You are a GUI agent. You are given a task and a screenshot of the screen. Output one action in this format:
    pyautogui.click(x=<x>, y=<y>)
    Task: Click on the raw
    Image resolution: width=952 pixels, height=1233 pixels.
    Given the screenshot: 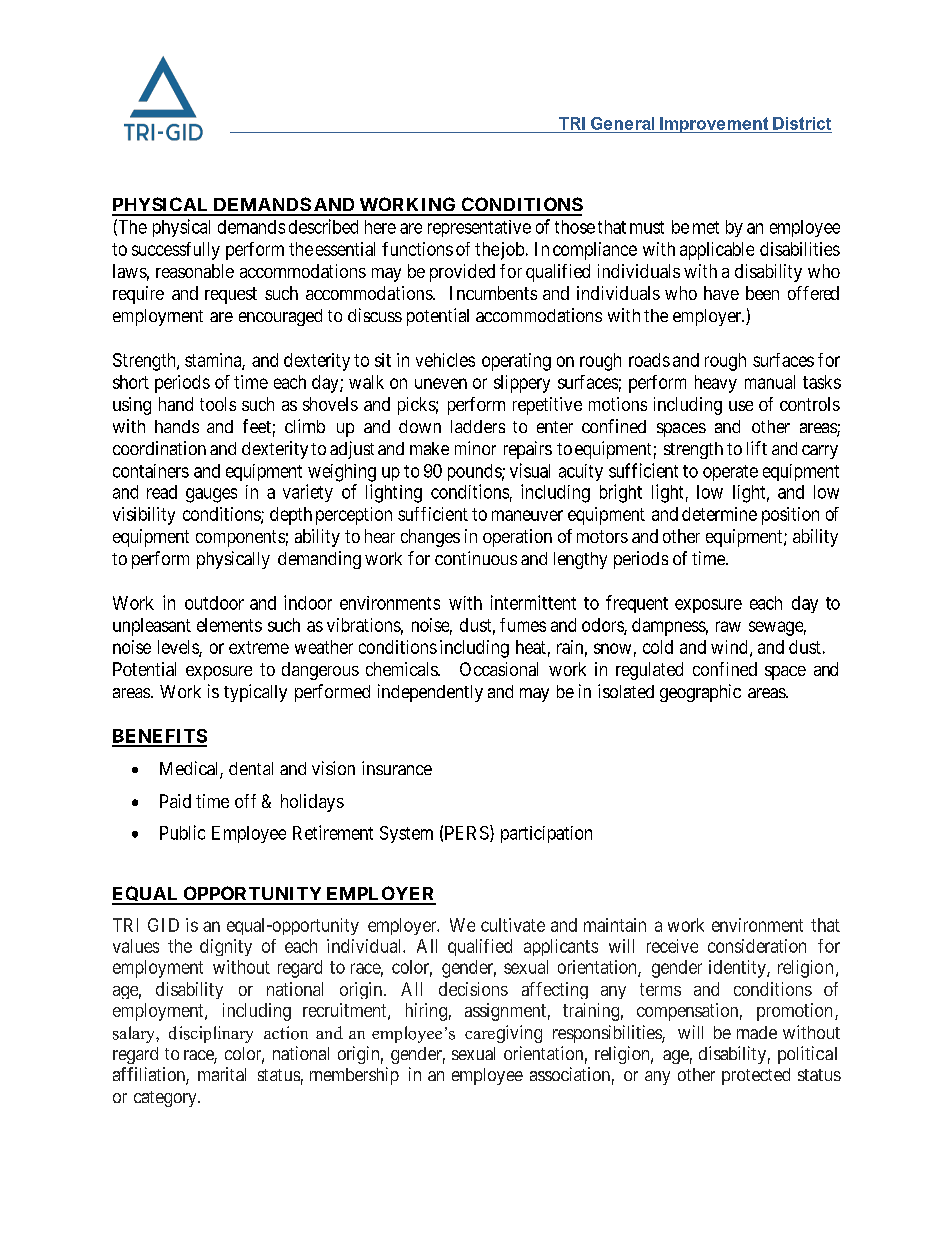 What is the action you would take?
    pyautogui.click(x=728, y=626)
